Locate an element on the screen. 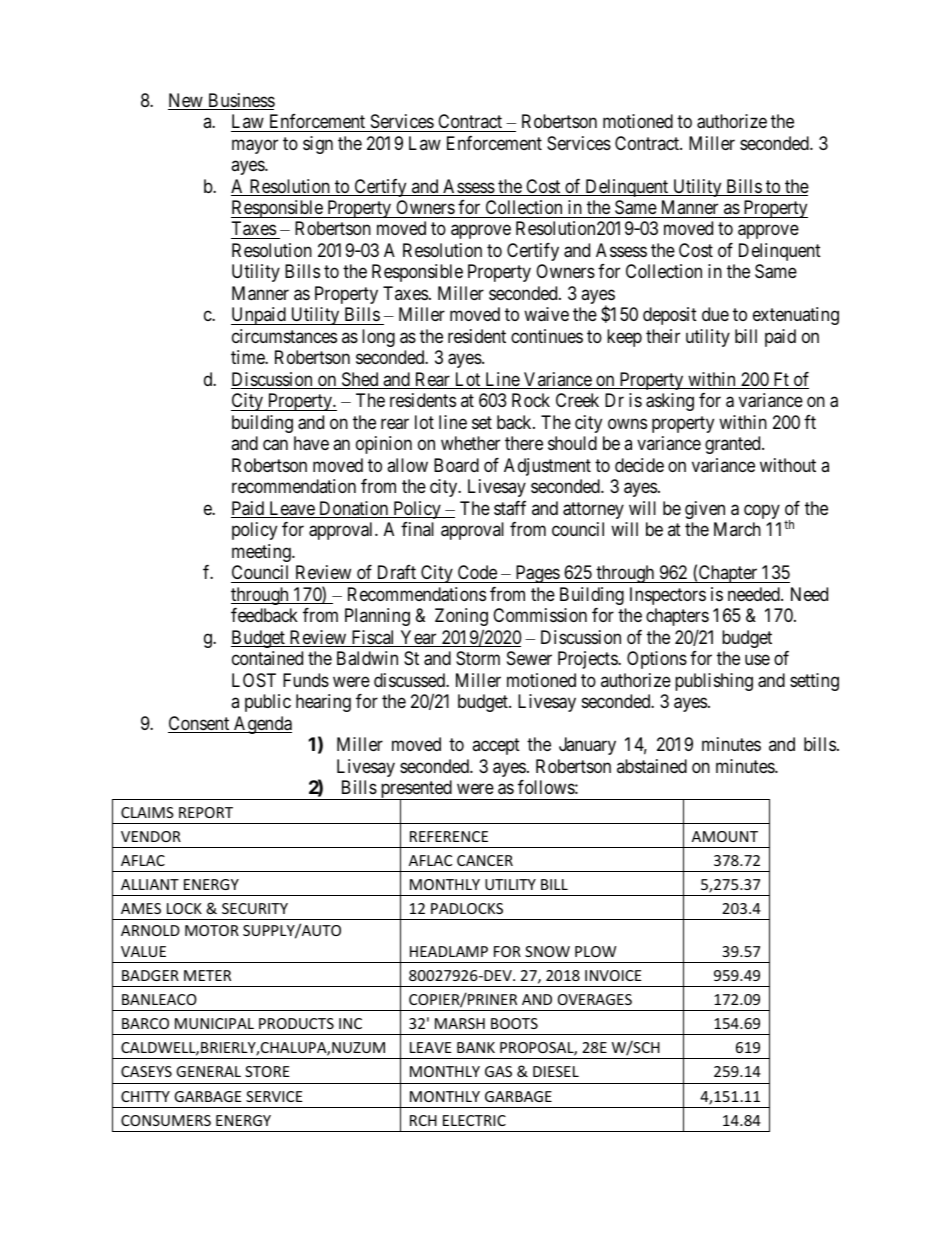  whether is located at coordinates (470, 443).
